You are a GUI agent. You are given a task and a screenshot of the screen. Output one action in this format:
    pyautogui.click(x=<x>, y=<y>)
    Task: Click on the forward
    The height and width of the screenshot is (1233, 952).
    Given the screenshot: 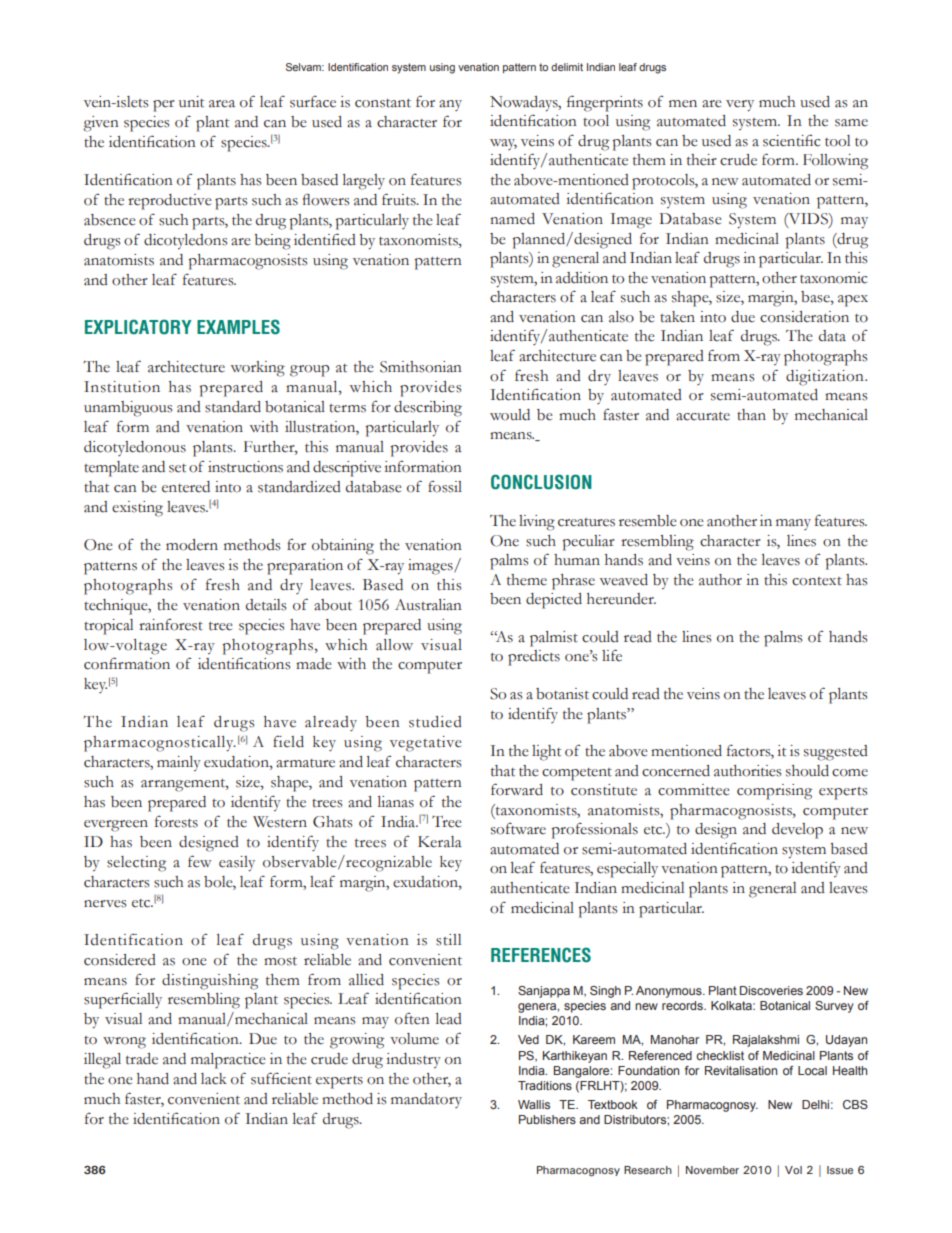 What is the action you would take?
    pyautogui.click(x=517, y=789)
